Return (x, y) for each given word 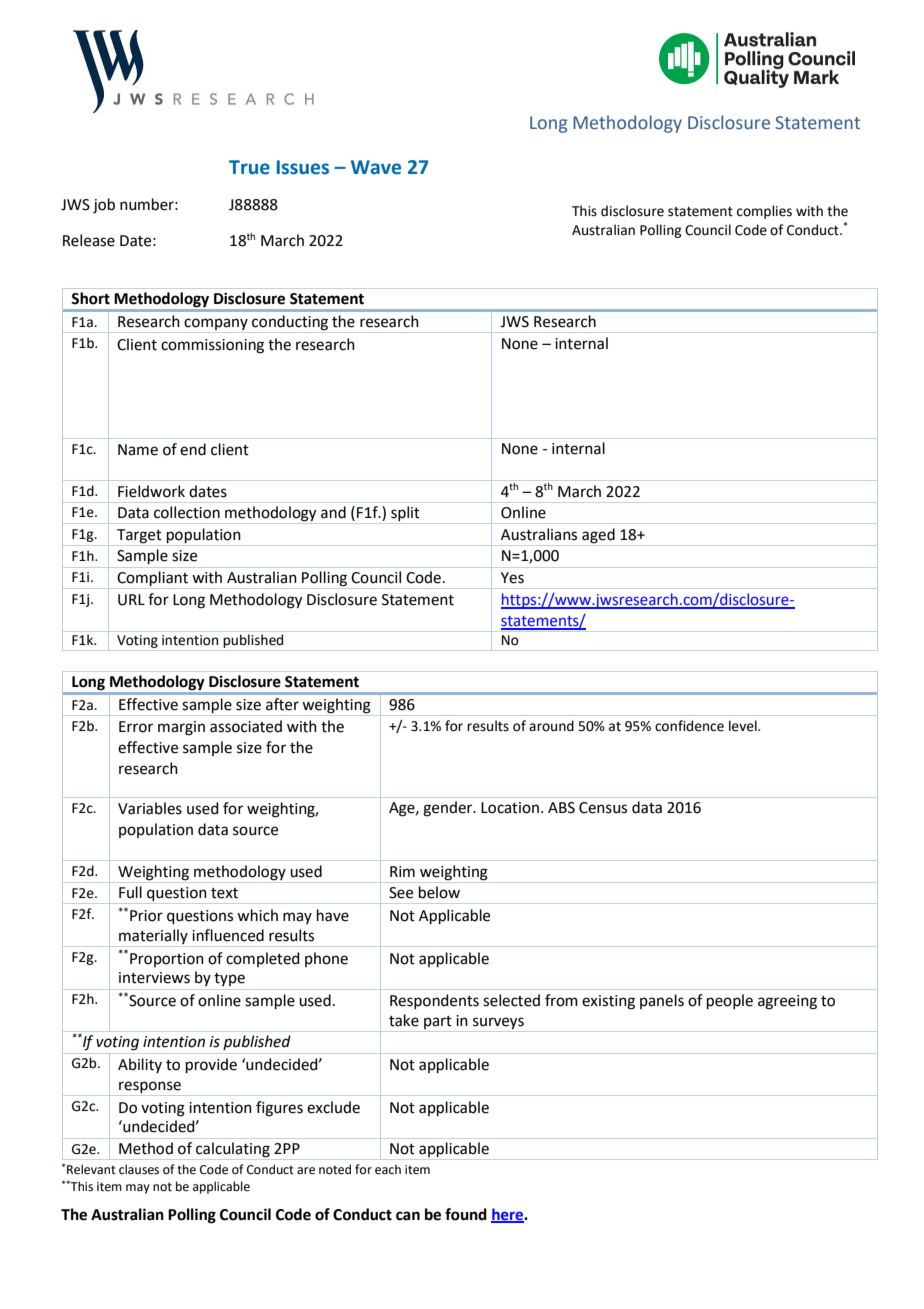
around (551, 726)
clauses (139, 1169)
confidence (689, 726)
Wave (376, 167)
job (104, 206)
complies (764, 212)
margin (181, 728)
